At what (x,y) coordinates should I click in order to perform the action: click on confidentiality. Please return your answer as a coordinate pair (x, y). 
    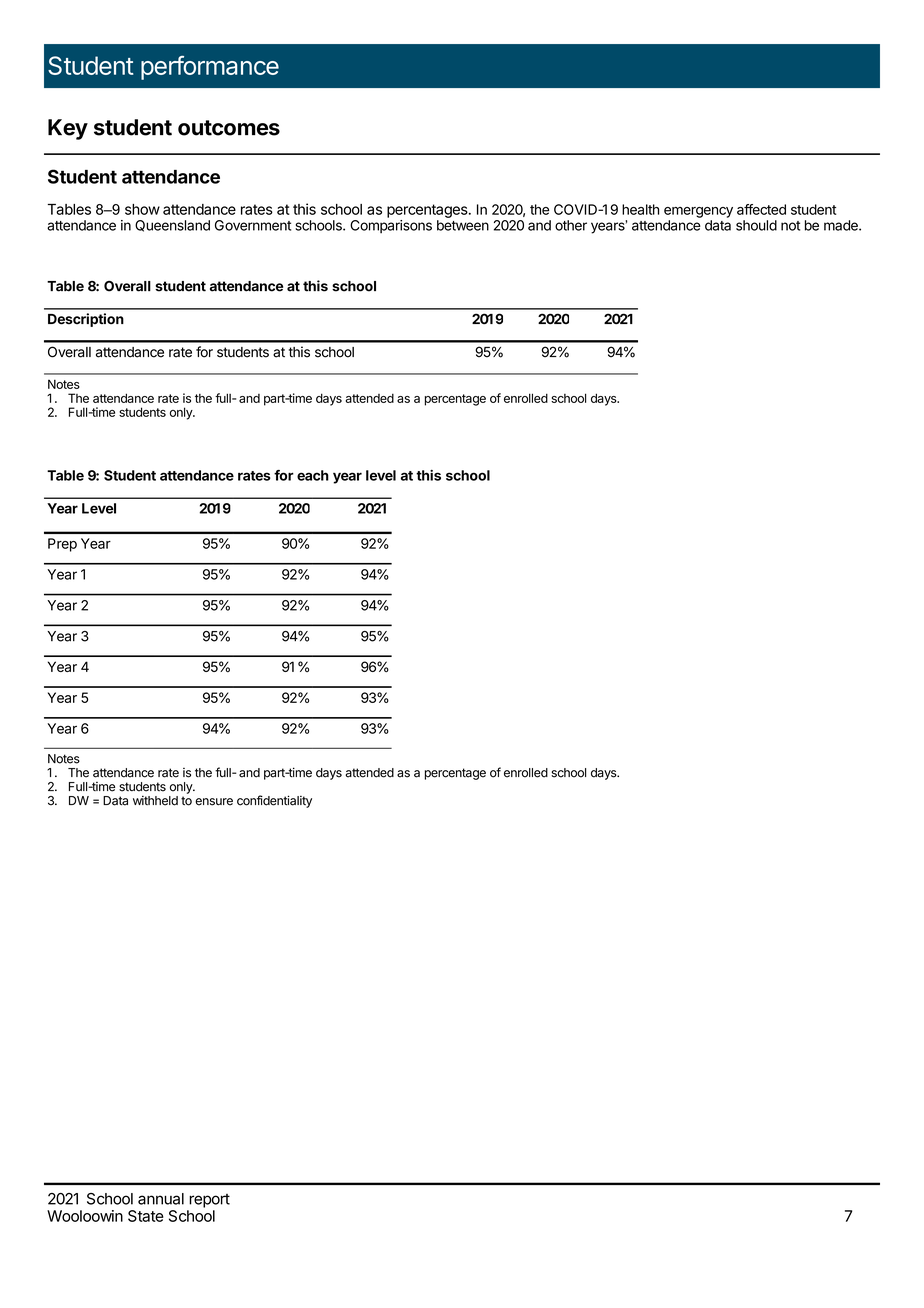
    Looking at the image, I should click on (274, 801).
